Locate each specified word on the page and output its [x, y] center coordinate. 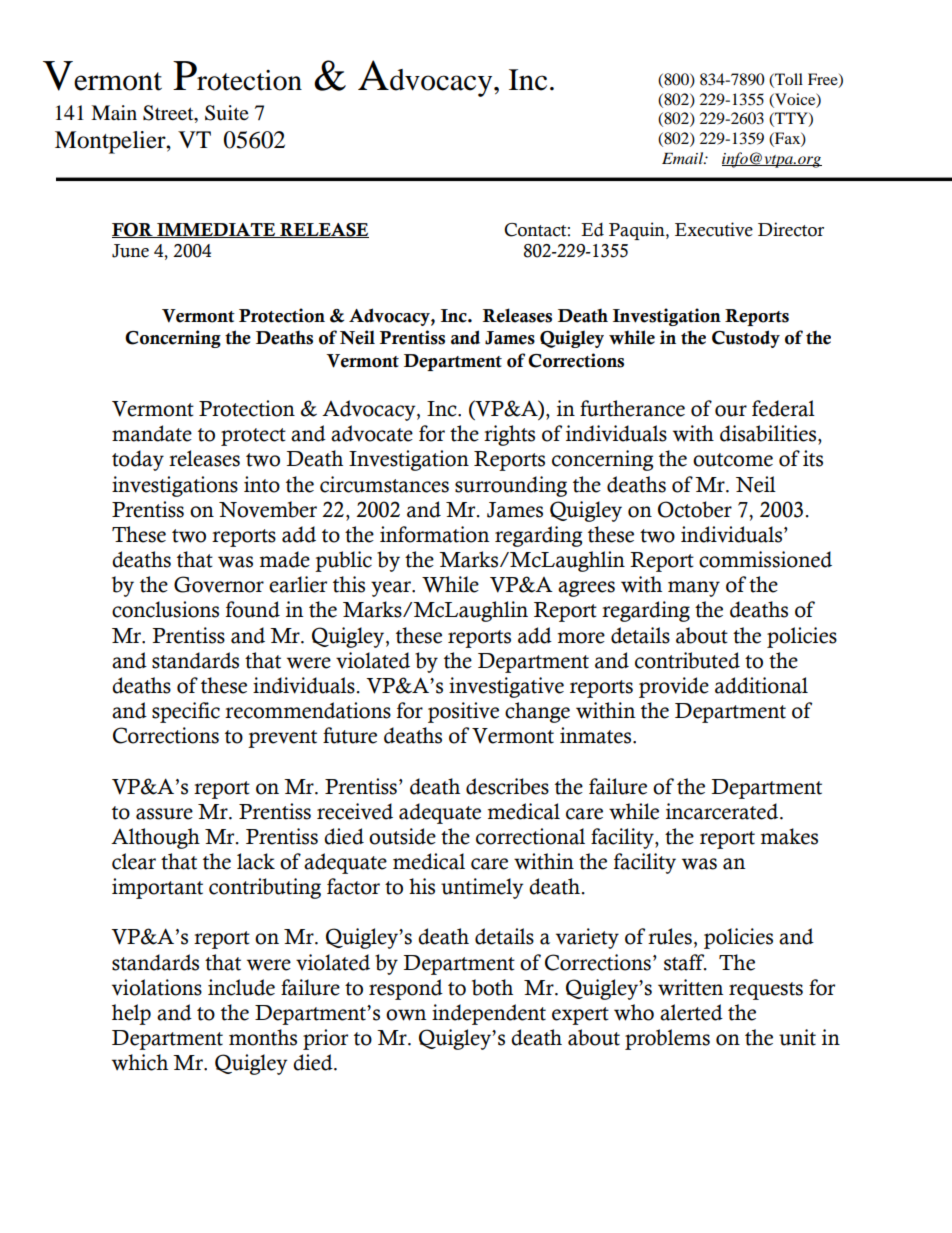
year [392, 589]
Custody [746, 339]
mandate [152, 433]
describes [507, 786]
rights [509, 435]
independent [489, 1014]
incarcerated [723, 811]
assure [164, 814]
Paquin [638, 231]
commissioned [765, 559]
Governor [219, 584]
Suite [227, 113]
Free [824, 80]
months [263, 1037]
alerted [691, 1012]
